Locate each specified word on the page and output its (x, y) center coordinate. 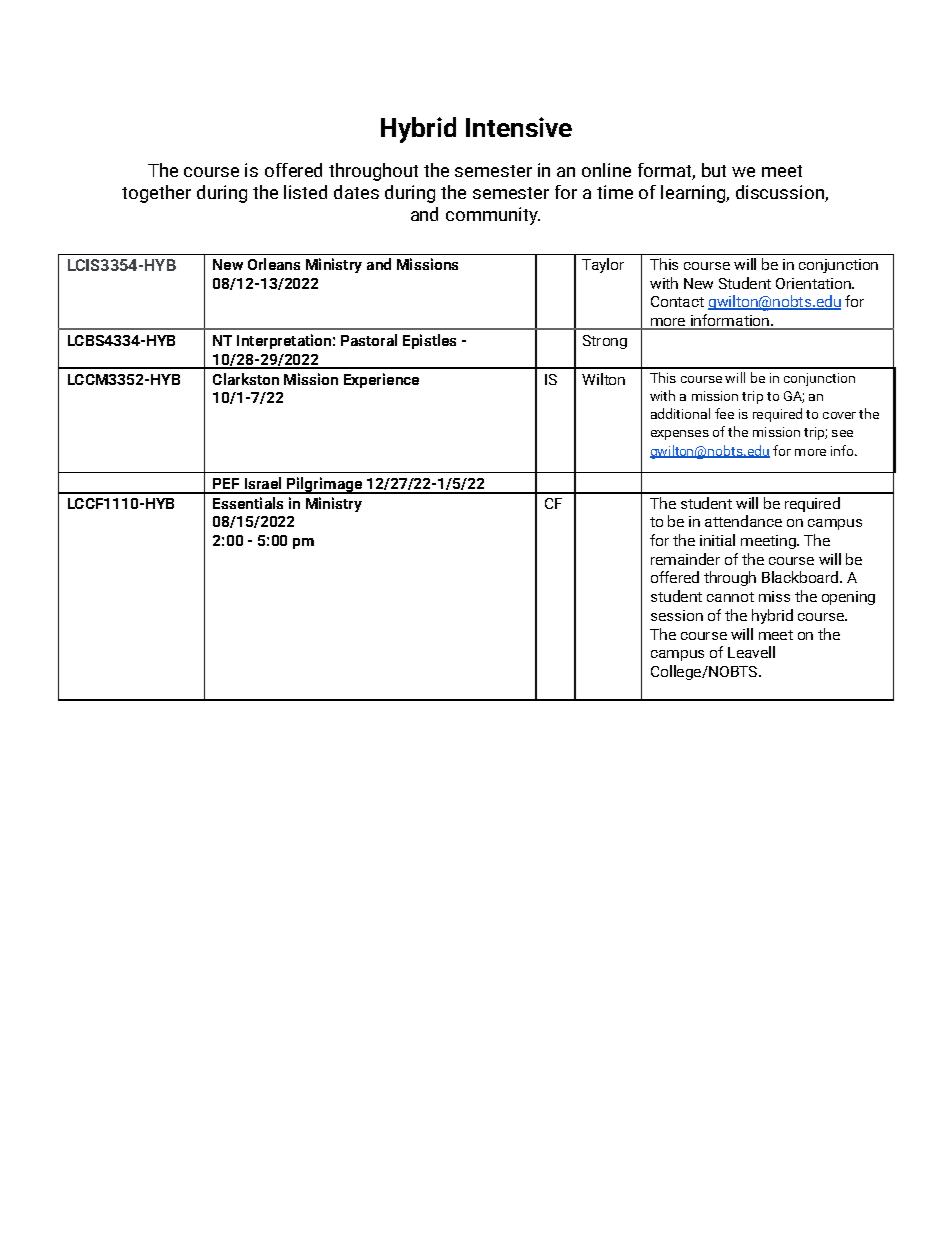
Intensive (519, 127)
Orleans (274, 264)
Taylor (603, 265)
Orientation (814, 283)
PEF (226, 483)
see (842, 433)
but (714, 170)
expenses (680, 435)
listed (305, 192)
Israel (263, 483)
